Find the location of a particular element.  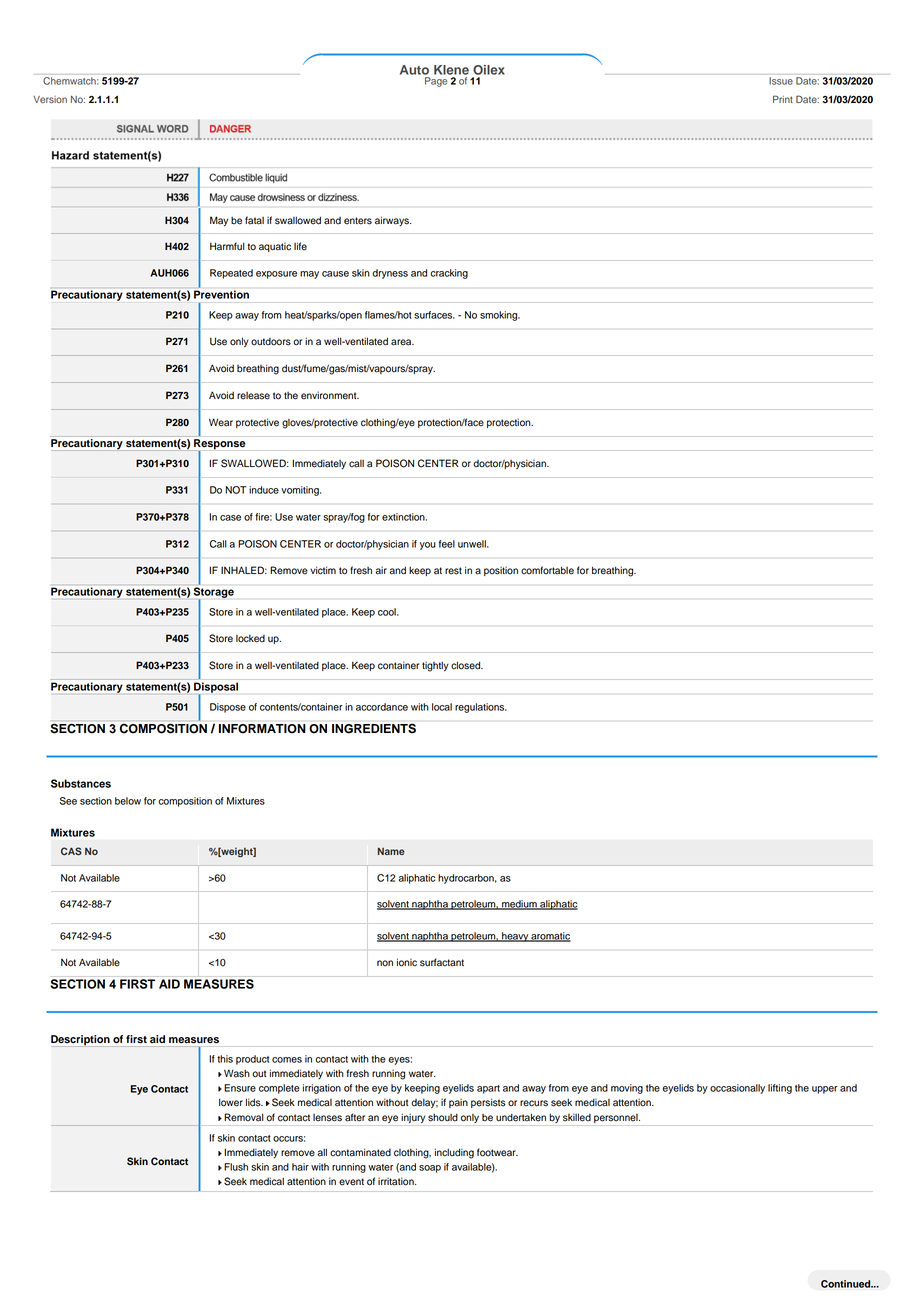

smoking is located at coordinates (500, 316).
